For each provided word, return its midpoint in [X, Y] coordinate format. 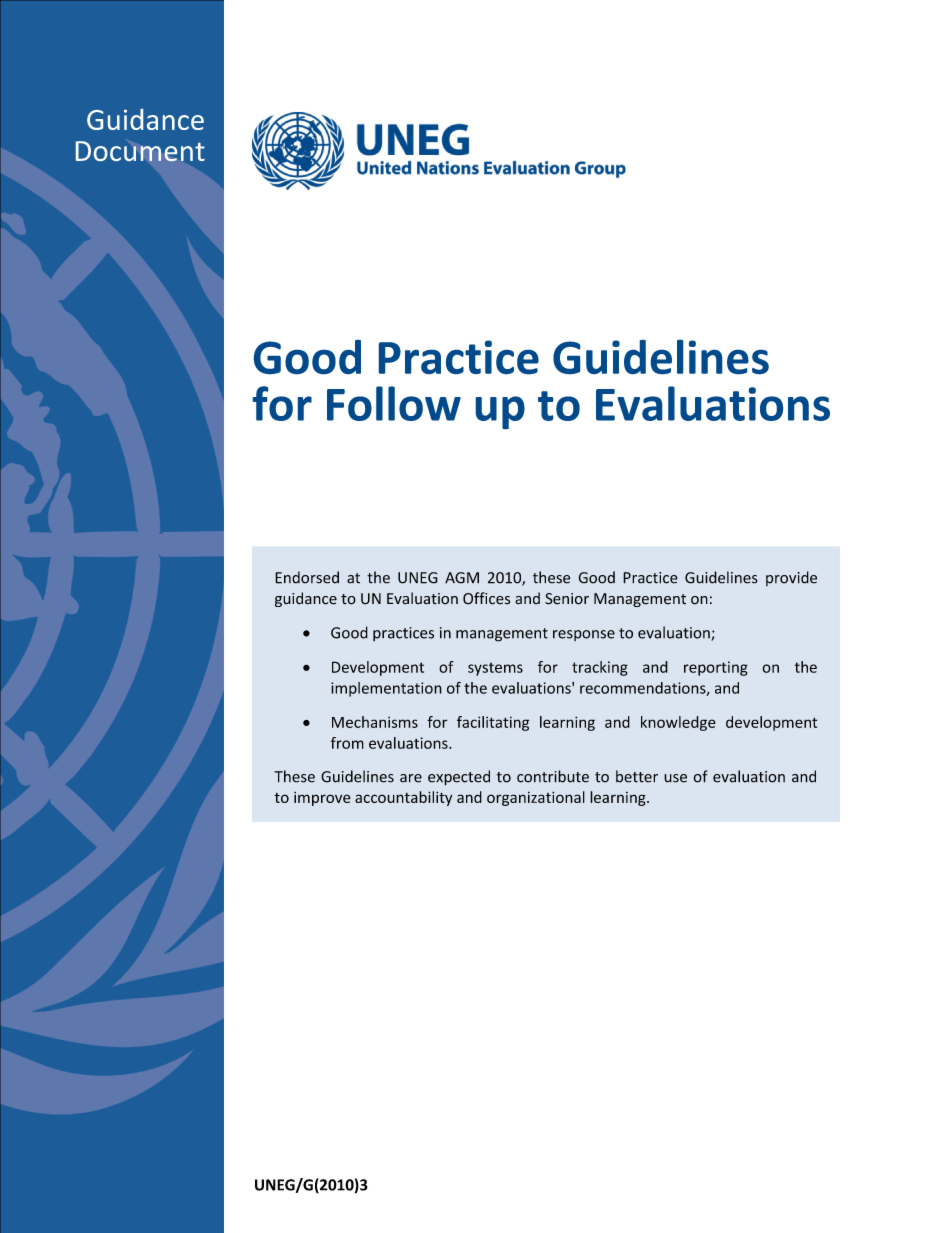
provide [791, 578]
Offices [486, 598]
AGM [462, 578]
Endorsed [307, 577]
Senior [567, 599]
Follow [394, 403]
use [675, 778]
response [584, 635]
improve [322, 799]
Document [140, 151]
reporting [716, 668]
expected [459, 778]
